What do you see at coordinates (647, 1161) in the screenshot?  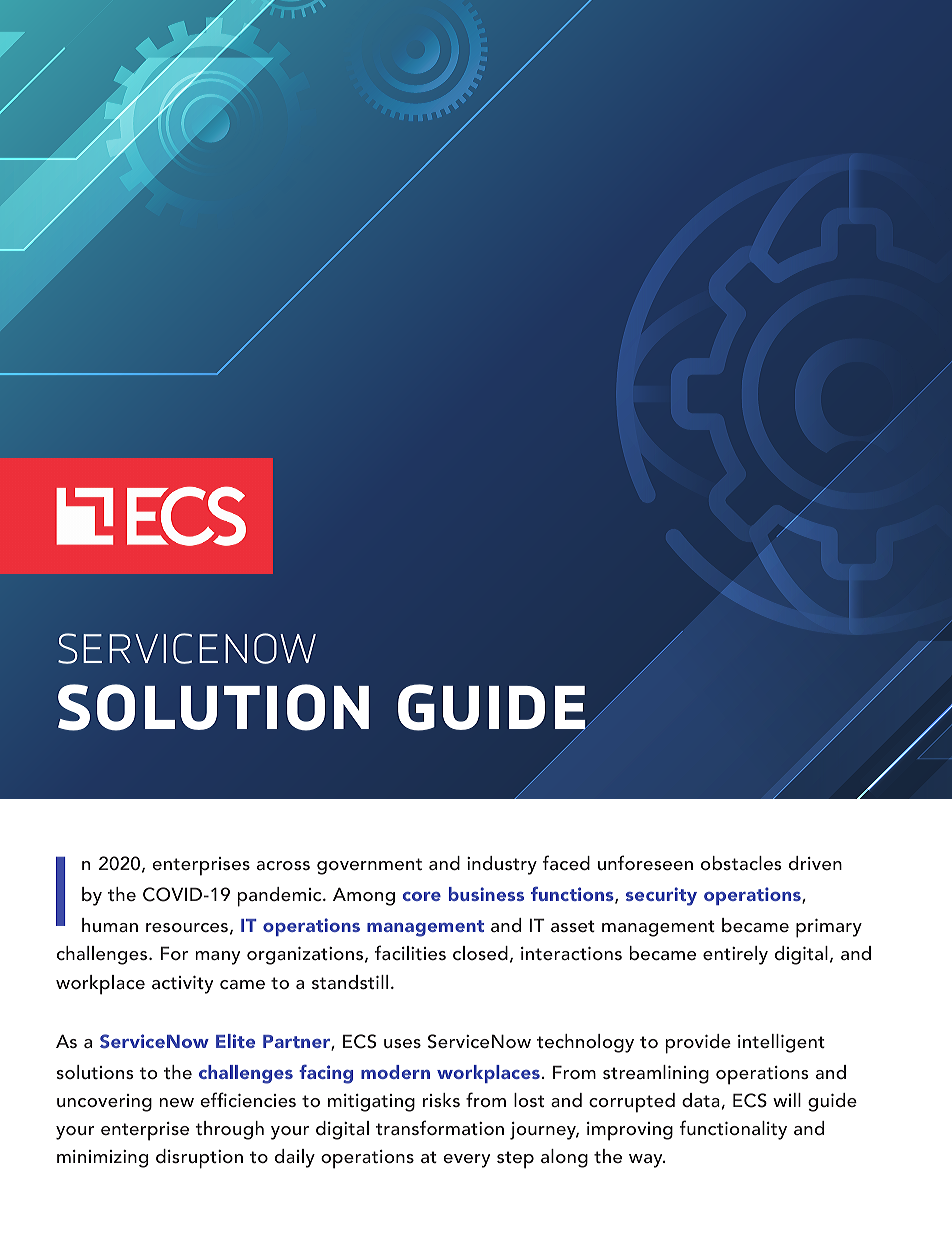 I see `way` at bounding box center [647, 1161].
